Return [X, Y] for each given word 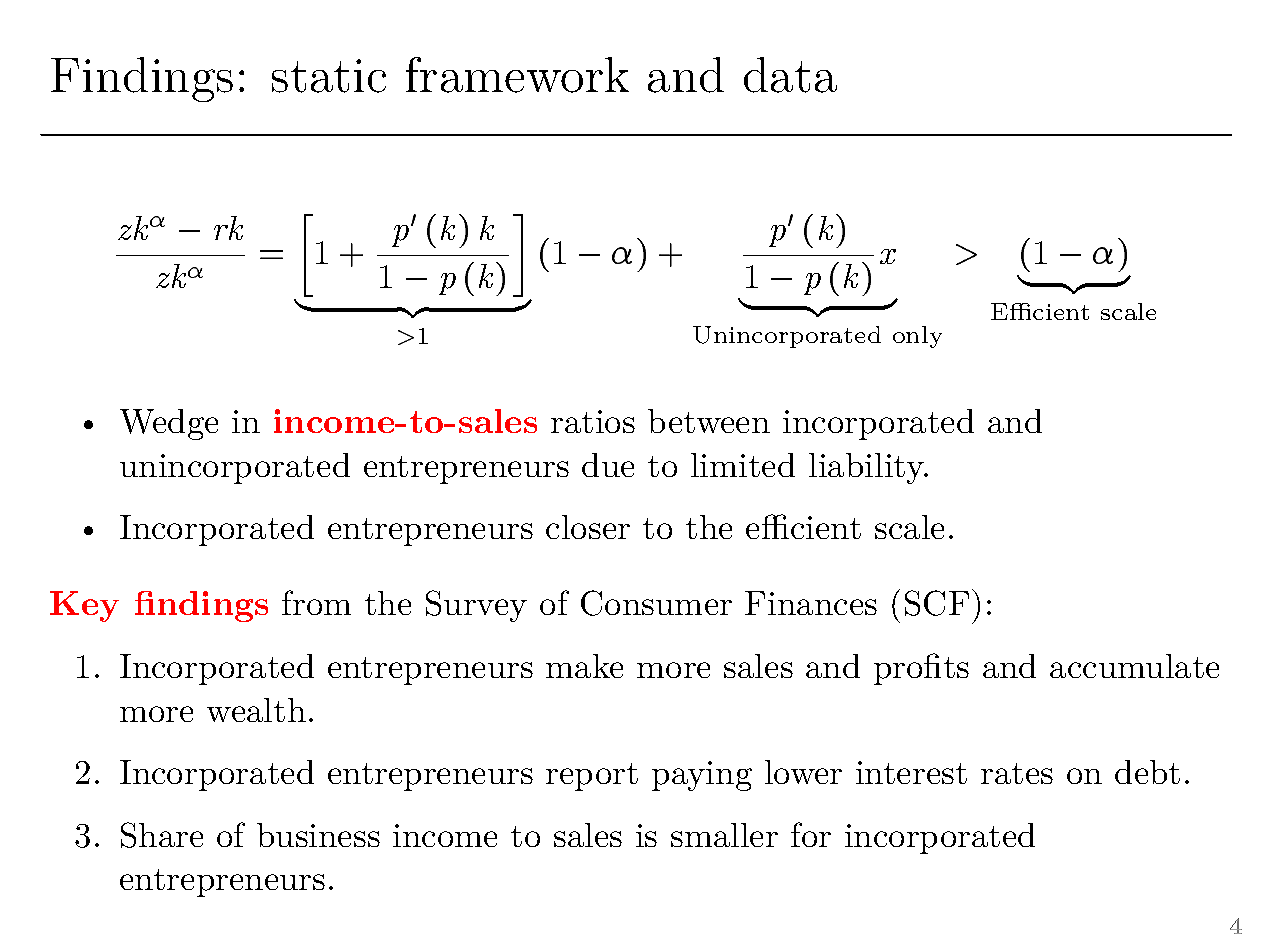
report [592, 777]
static [329, 76]
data [790, 75]
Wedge [169, 424]
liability [868, 468]
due [608, 465]
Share [162, 835]
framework [517, 75]
